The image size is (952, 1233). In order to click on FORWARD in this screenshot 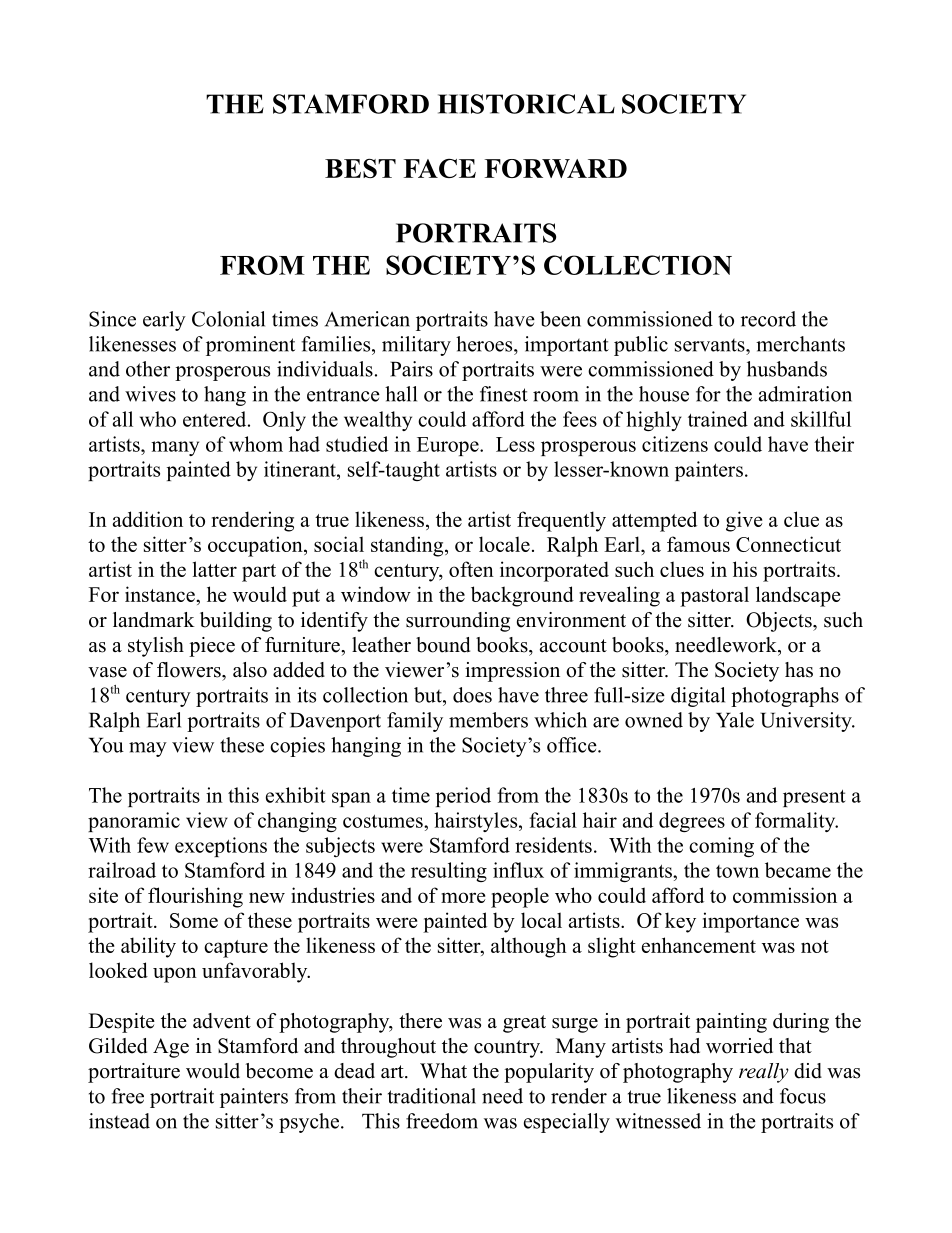, I will do `click(556, 168)`.
